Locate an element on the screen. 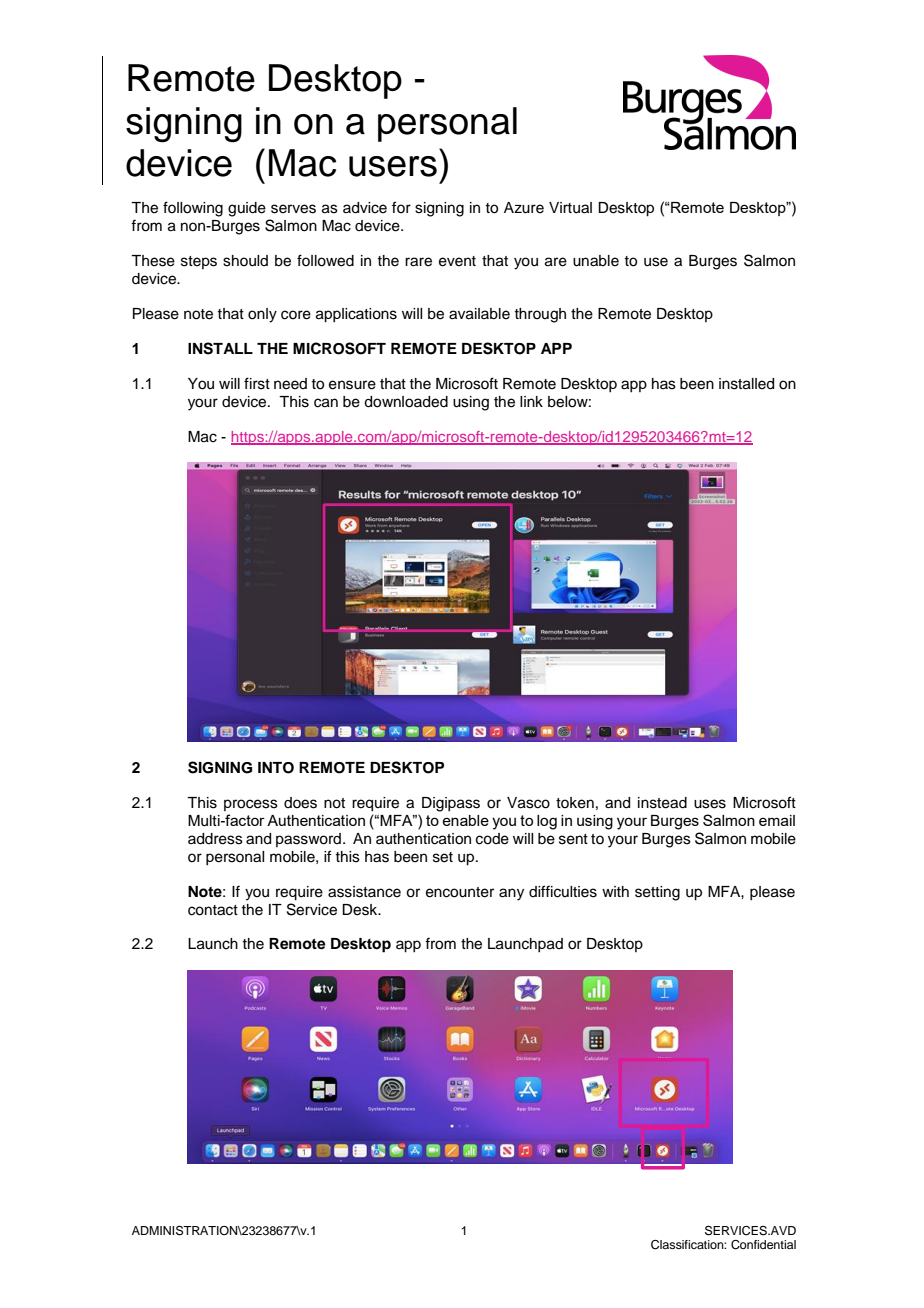 The width and height of the screenshot is (924, 1308). first is located at coordinates (257, 383).
